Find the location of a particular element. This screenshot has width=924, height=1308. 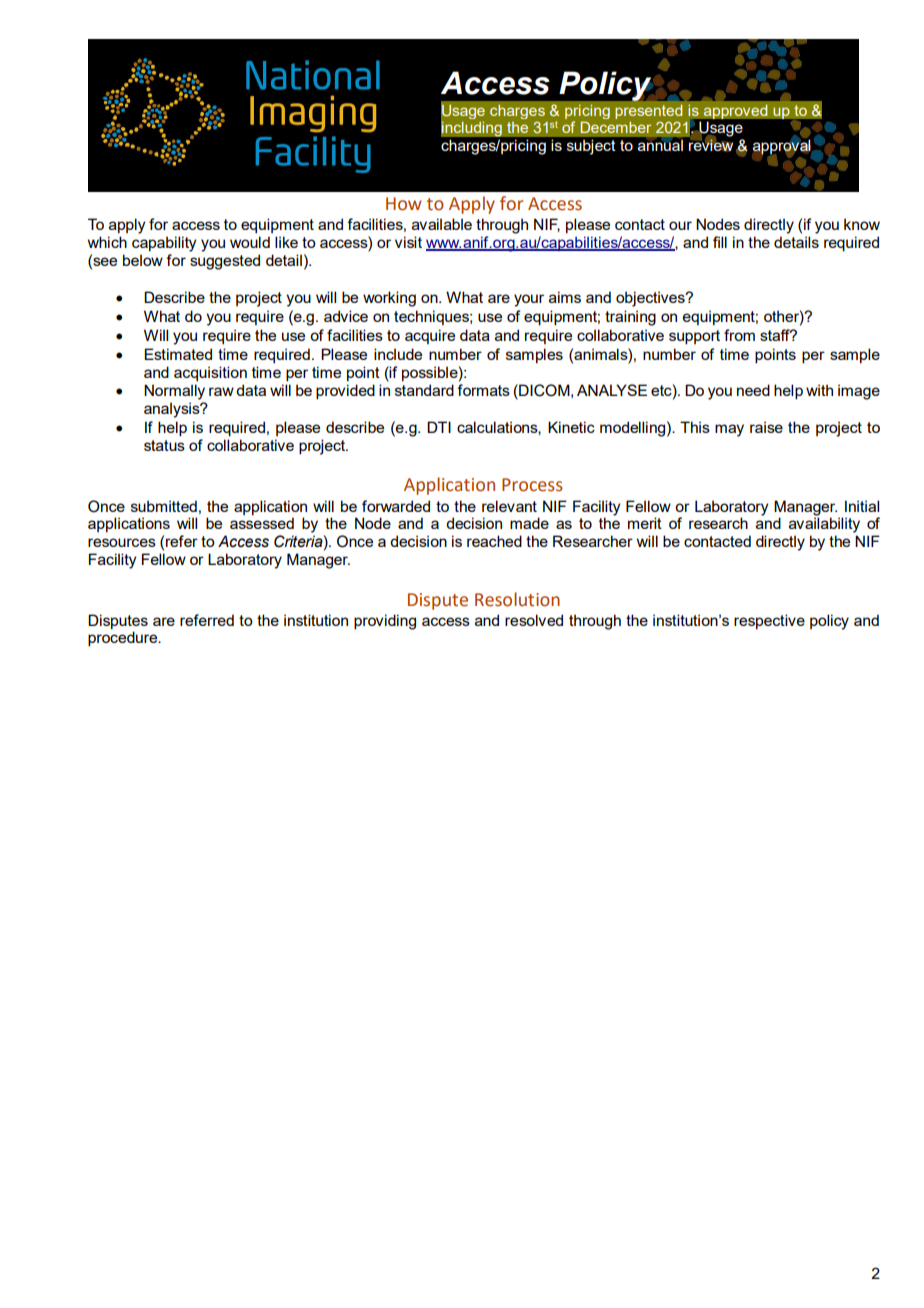

How is located at coordinates (404, 204).
